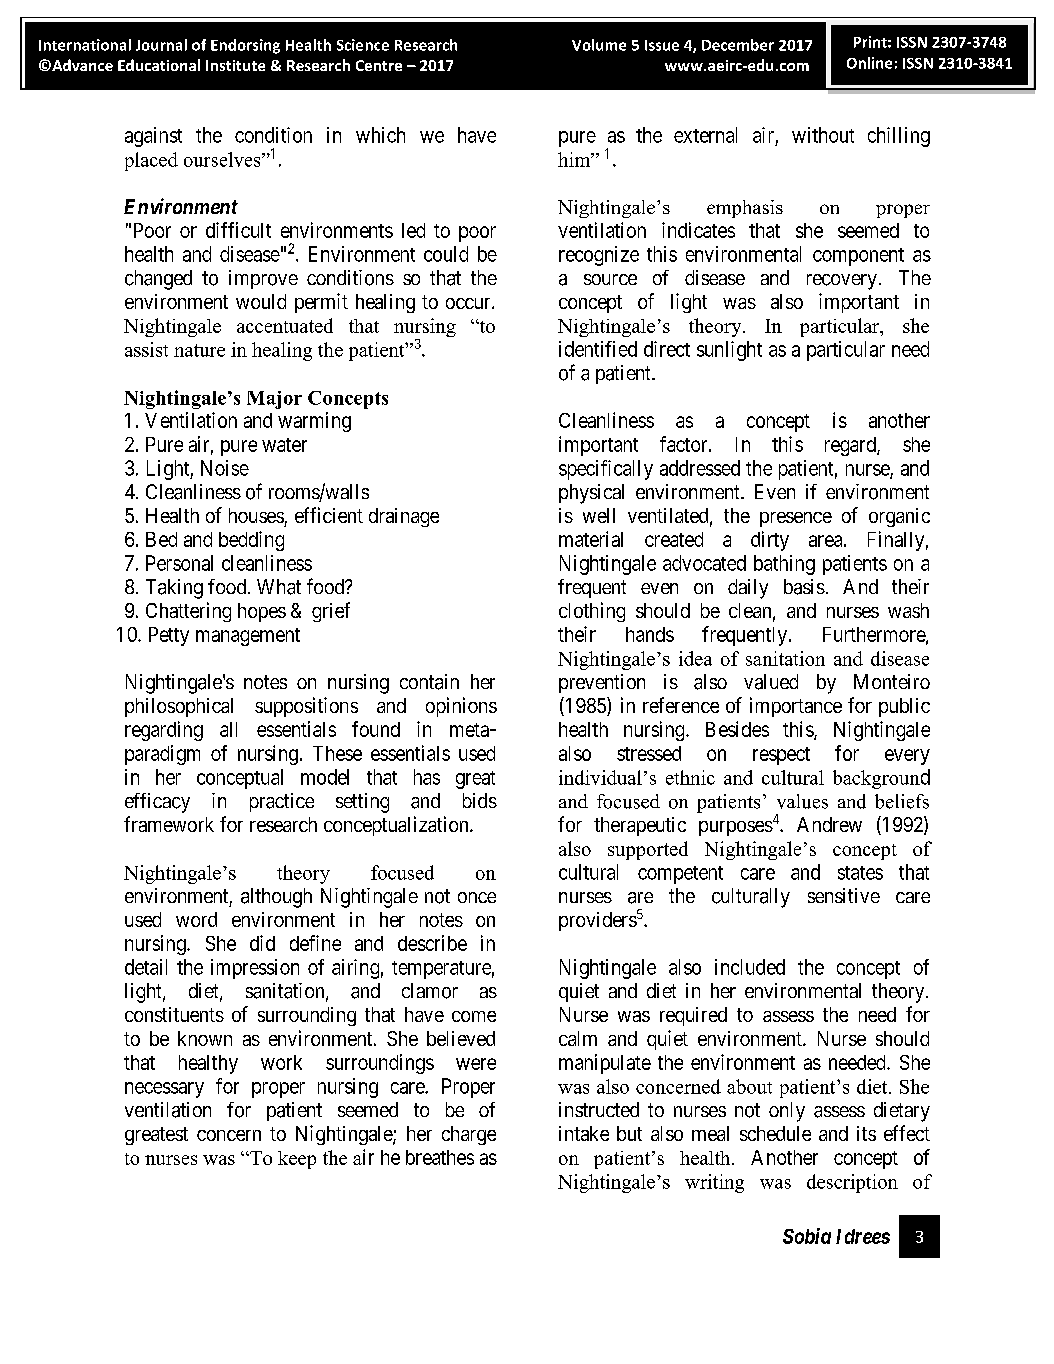 This image has height=1364, width=1054. What do you see at coordinates (606, 470) in the image?
I see `specifically` at bounding box center [606, 470].
